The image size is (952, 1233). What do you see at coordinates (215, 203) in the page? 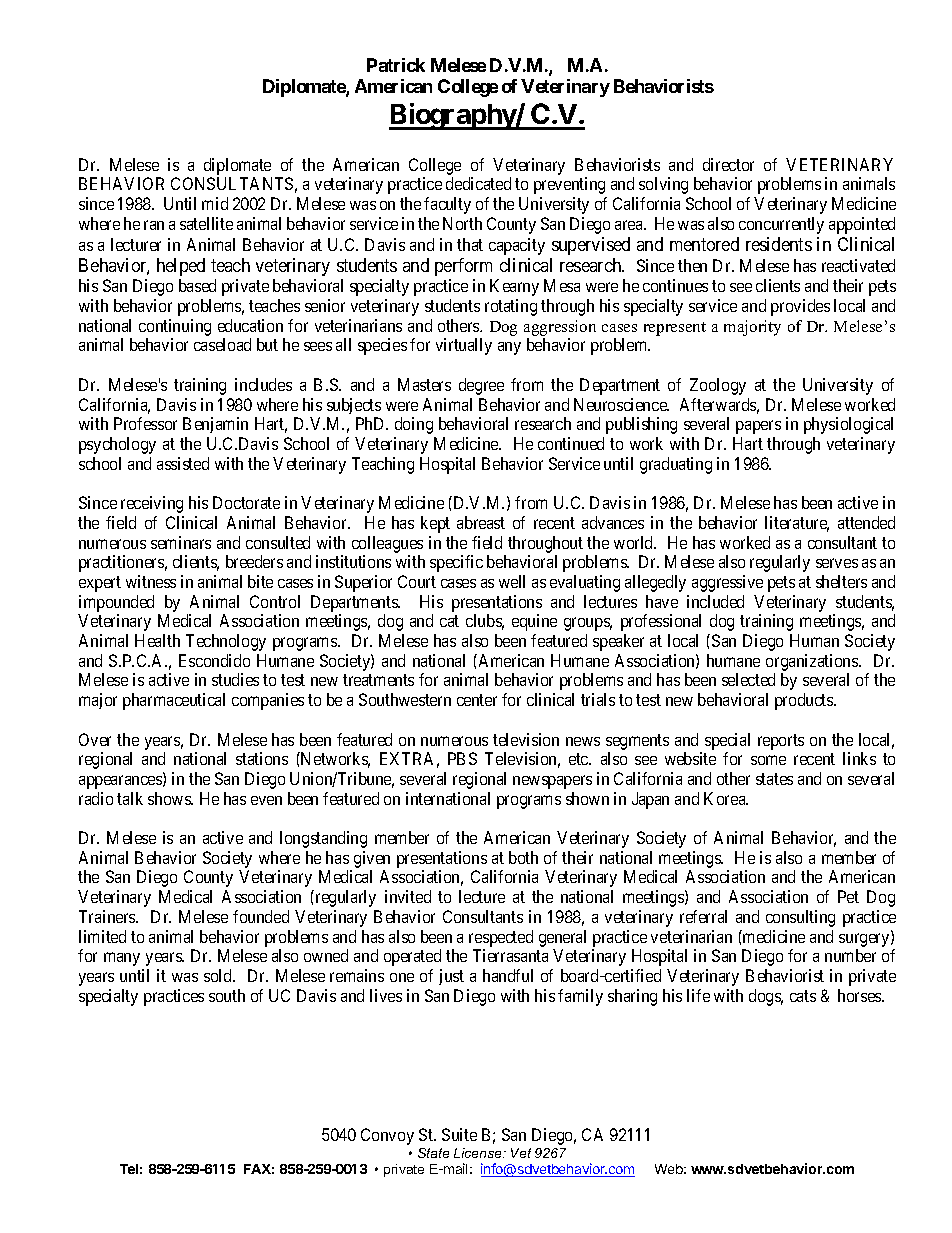
I see `mid` at bounding box center [215, 203].
